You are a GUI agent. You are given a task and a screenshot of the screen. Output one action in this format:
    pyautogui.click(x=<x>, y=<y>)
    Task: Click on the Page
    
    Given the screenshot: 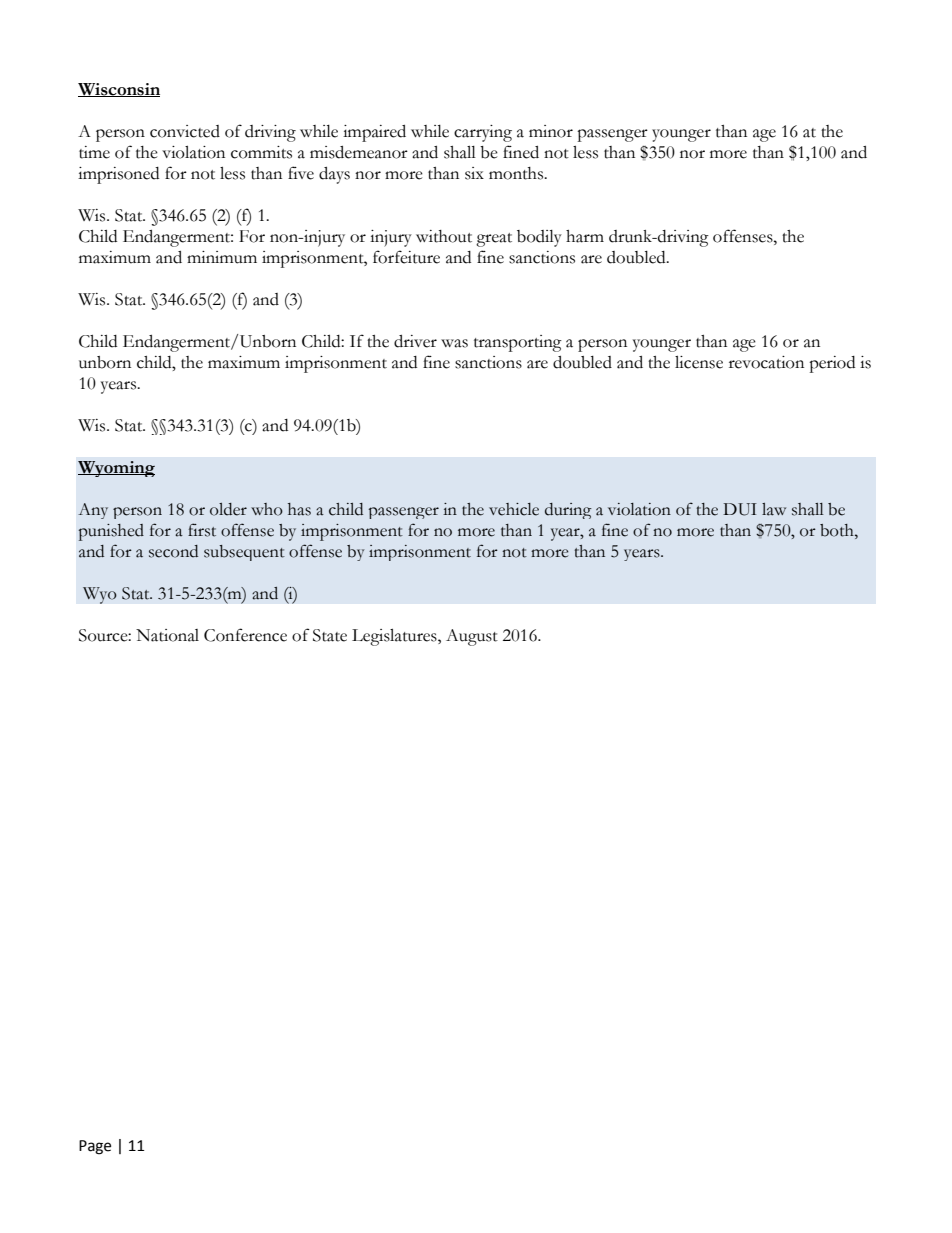 What is the action you would take?
    pyautogui.click(x=95, y=1147)
